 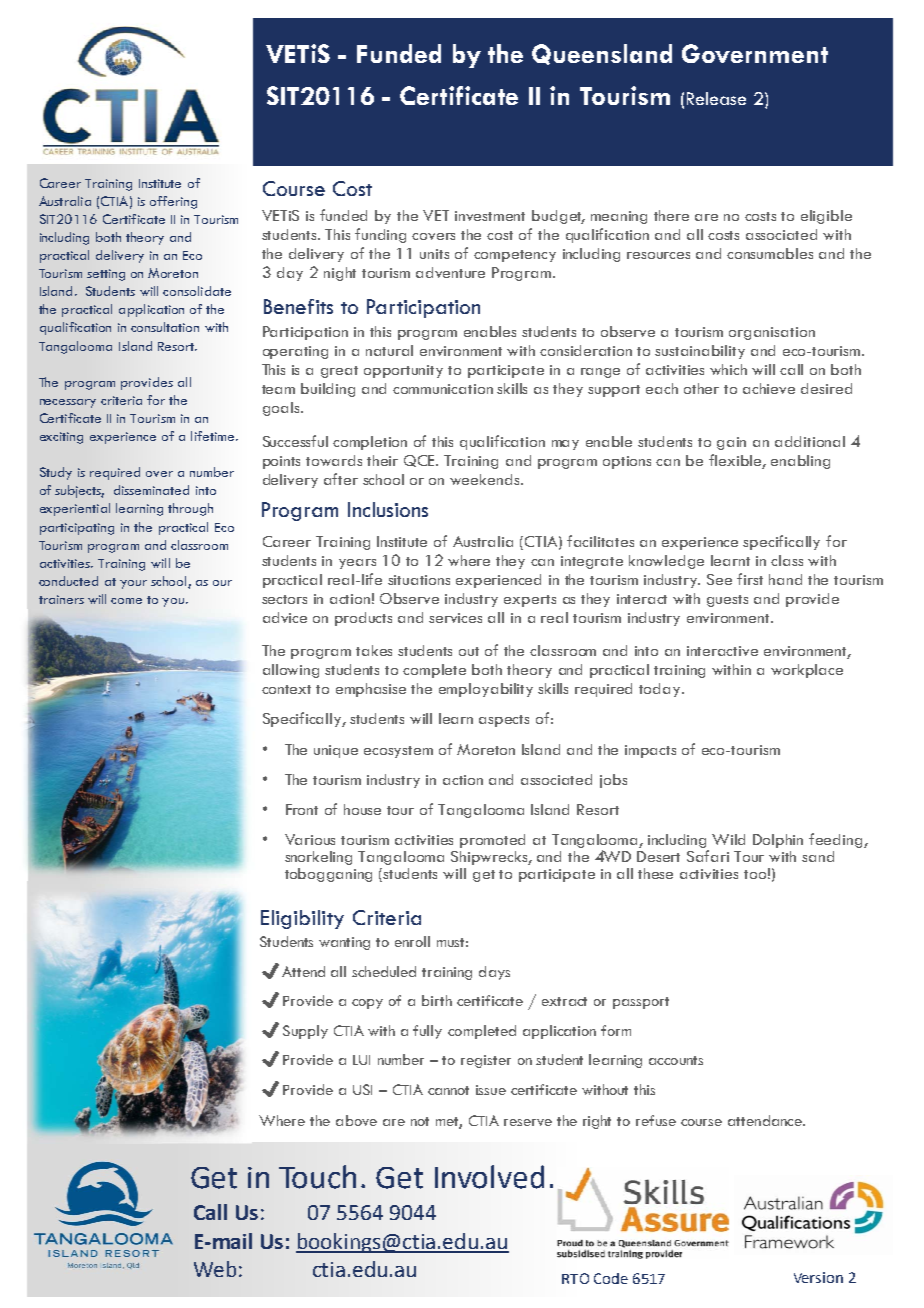 I want to click on employability, so click(x=486, y=690).
